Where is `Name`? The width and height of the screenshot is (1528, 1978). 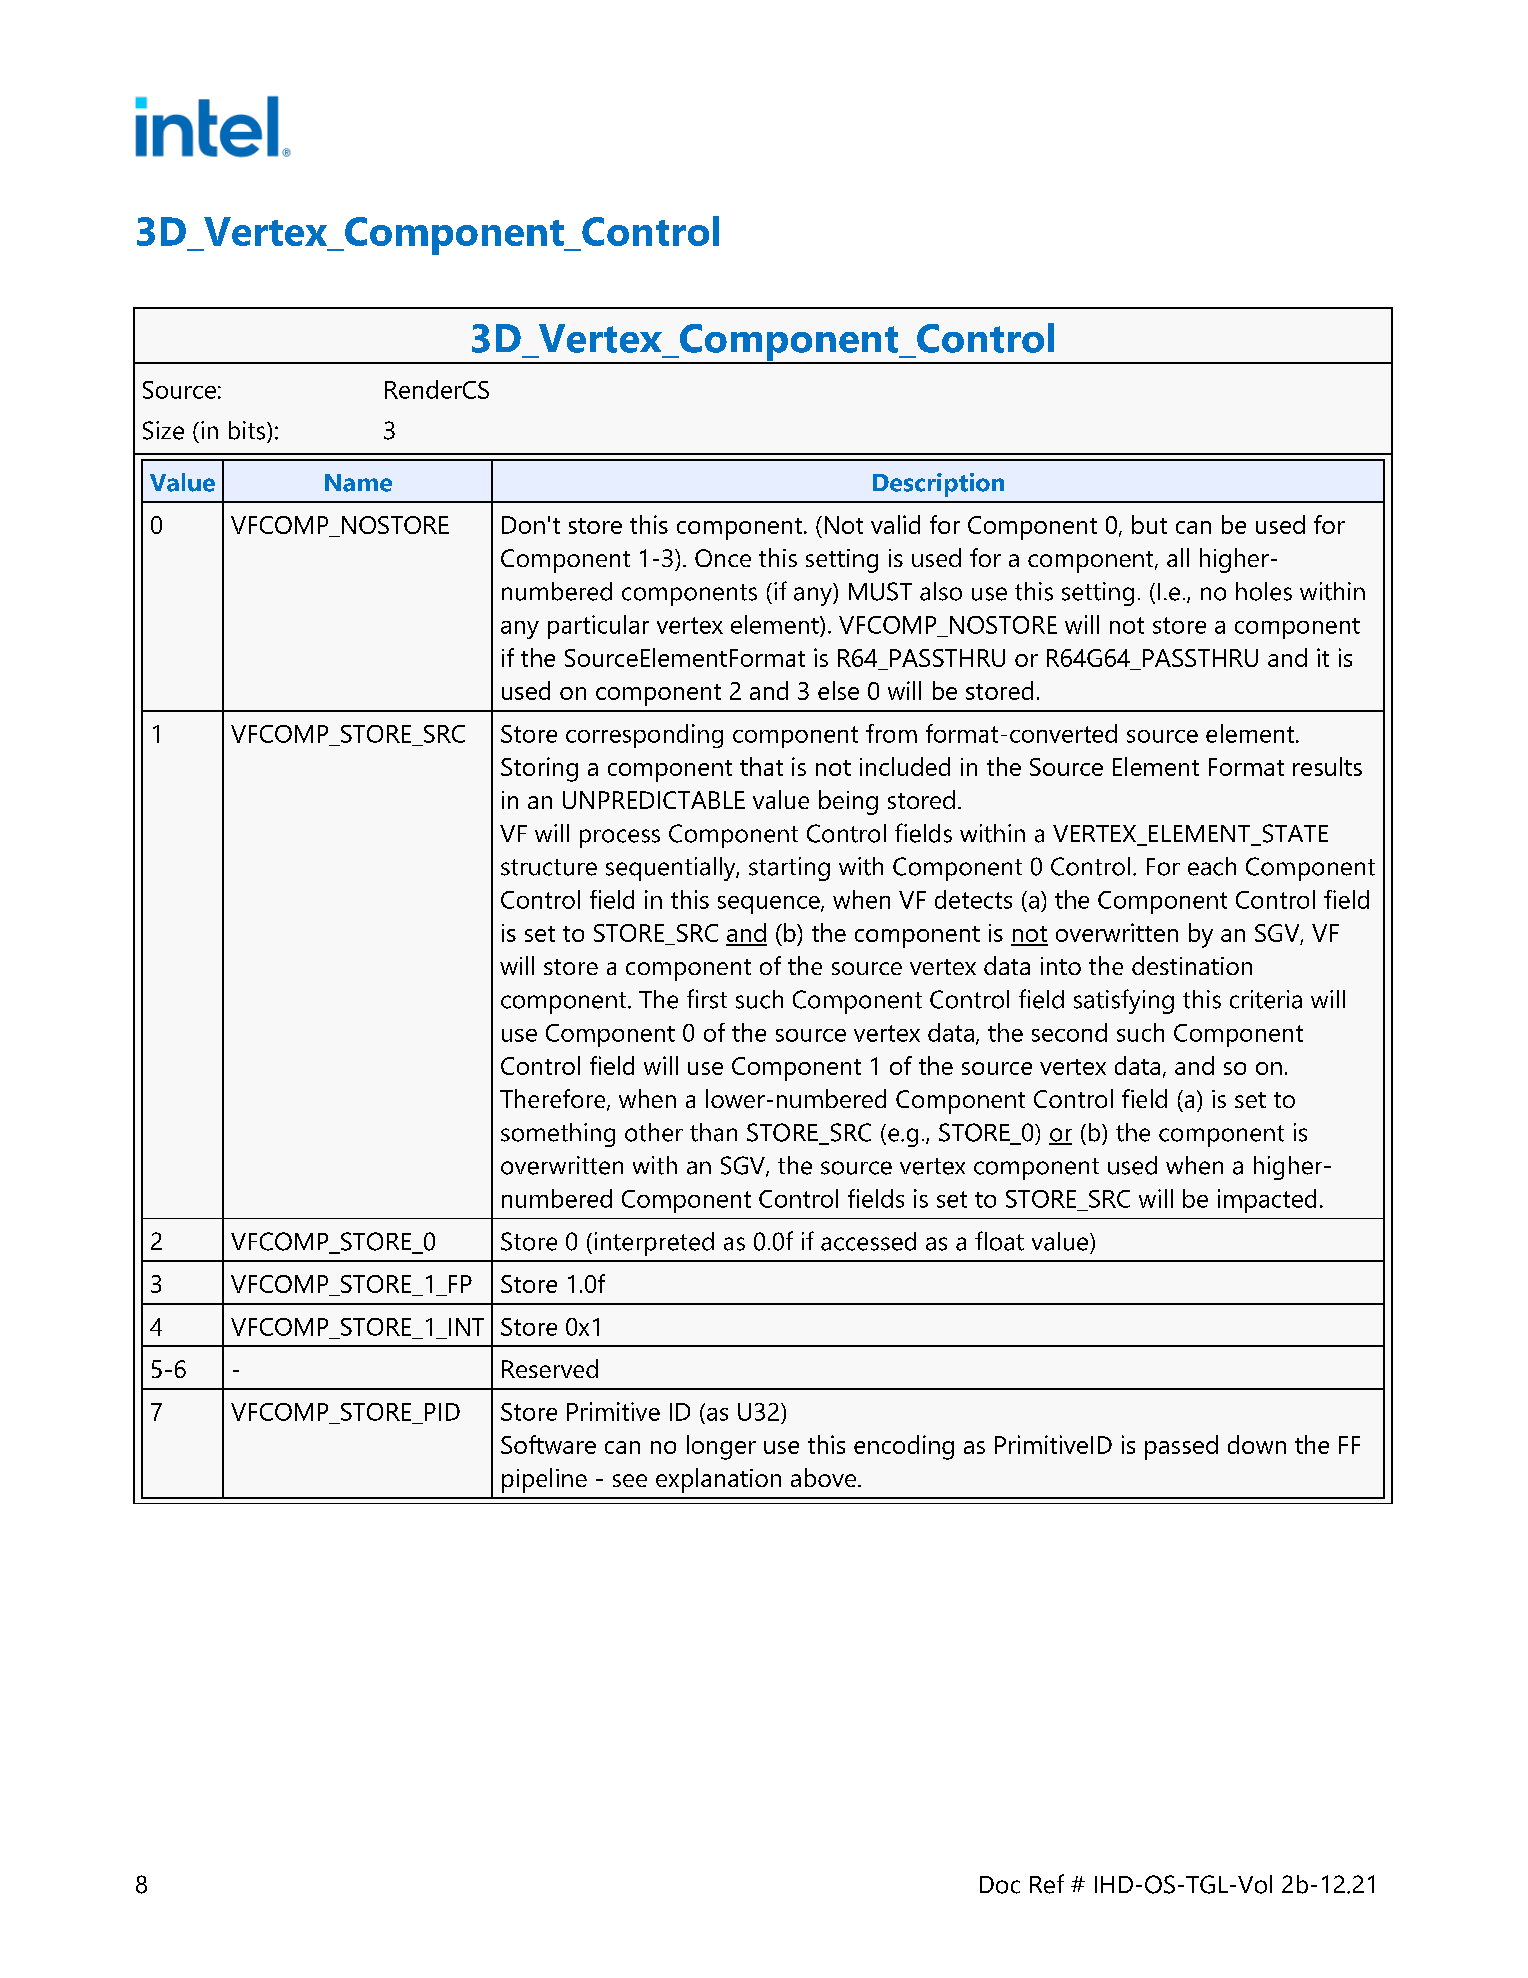
Name is located at coordinates (358, 483).
